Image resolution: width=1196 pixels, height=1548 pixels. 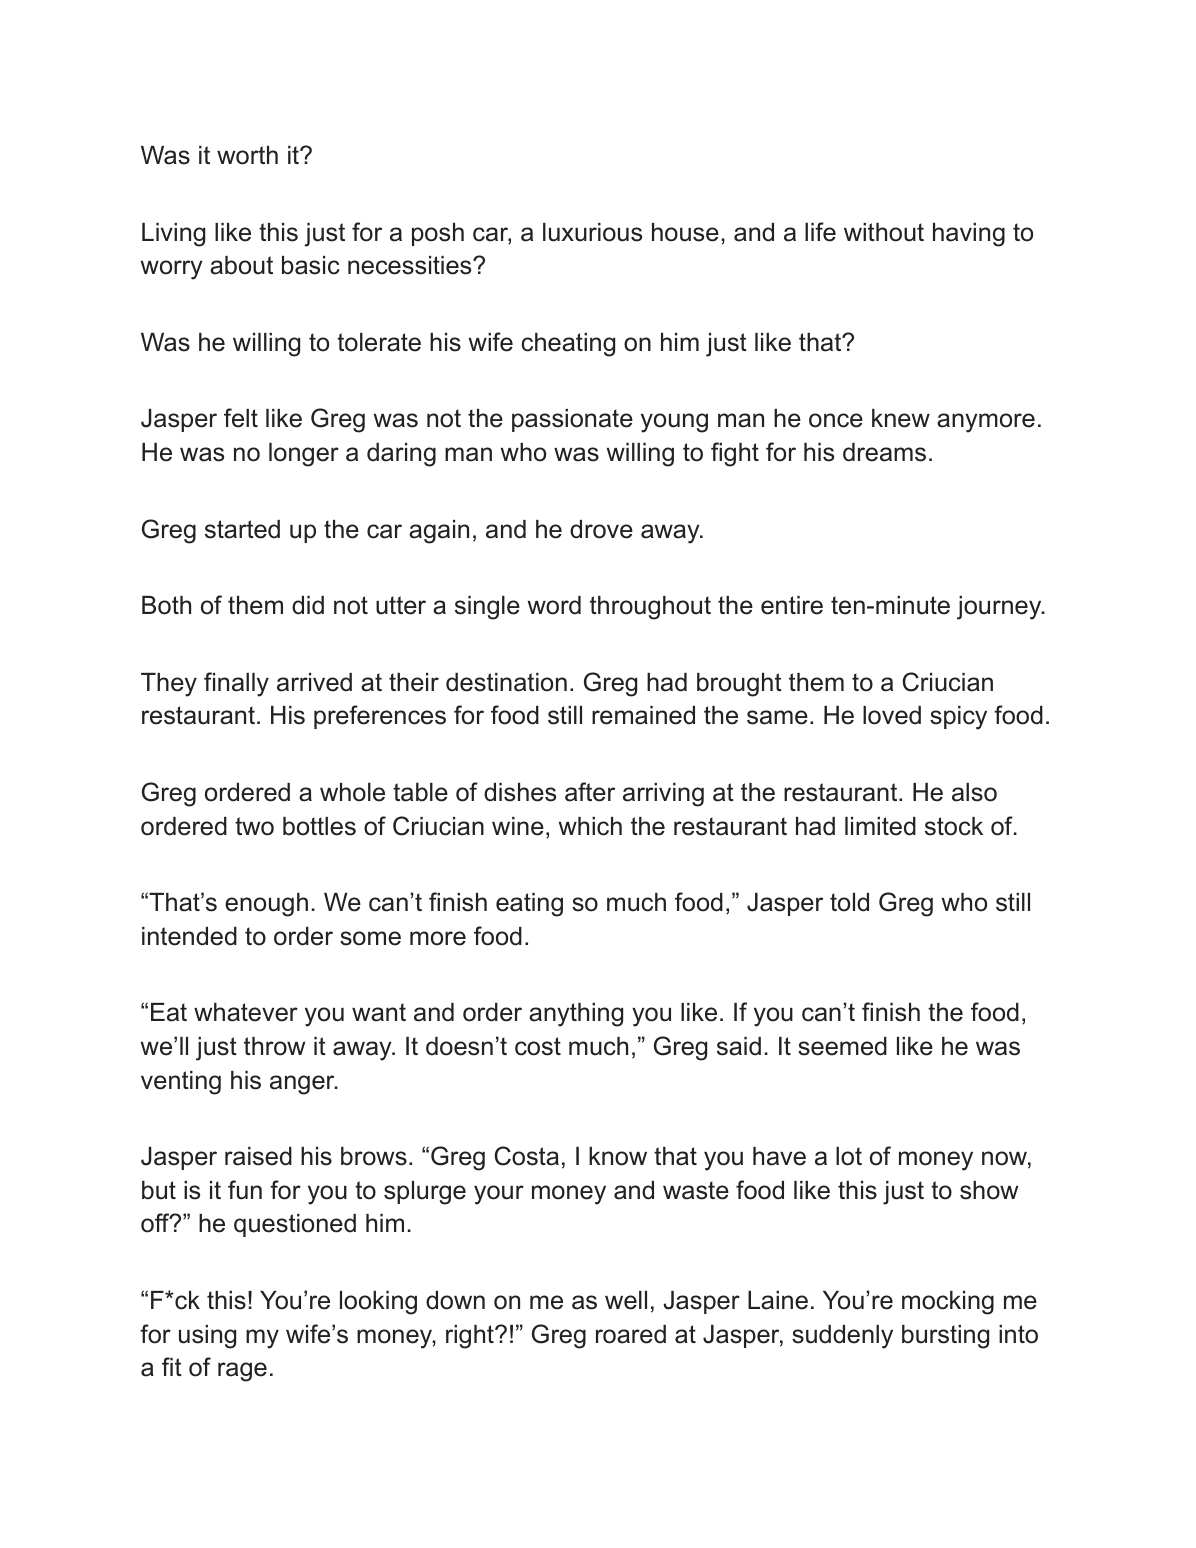 I want to click on dreams, so click(x=884, y=452).
